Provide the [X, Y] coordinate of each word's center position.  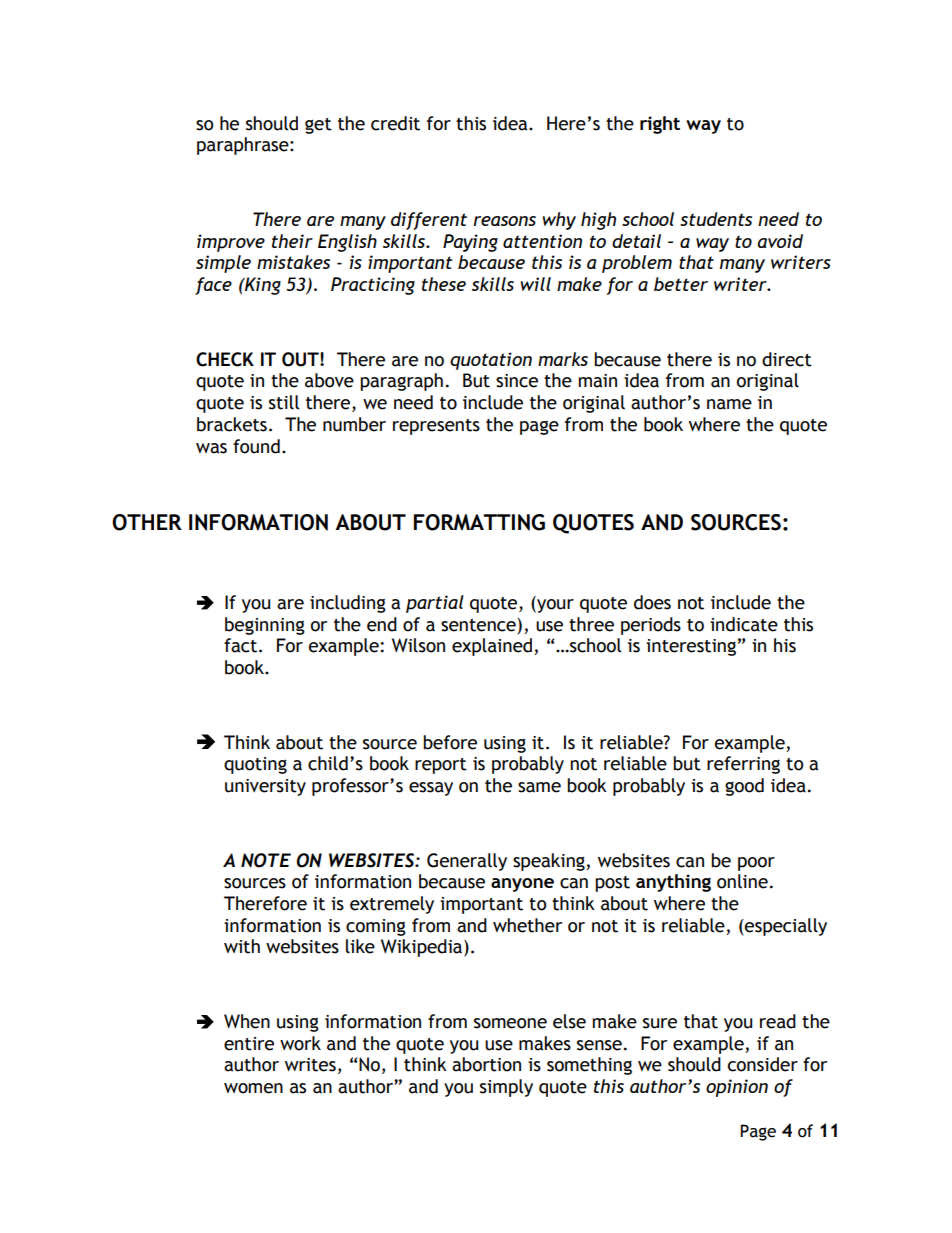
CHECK [225, 359]
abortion [486, 1064]
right [660, 125]
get [318, 126]
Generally [467, 862]
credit [395, 123]
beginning [265, 626]
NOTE [266, 860]
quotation [491, 361]
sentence [478, 625]
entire [249, 1044]
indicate [744, 624]
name [729, 404]
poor [756, 864]
